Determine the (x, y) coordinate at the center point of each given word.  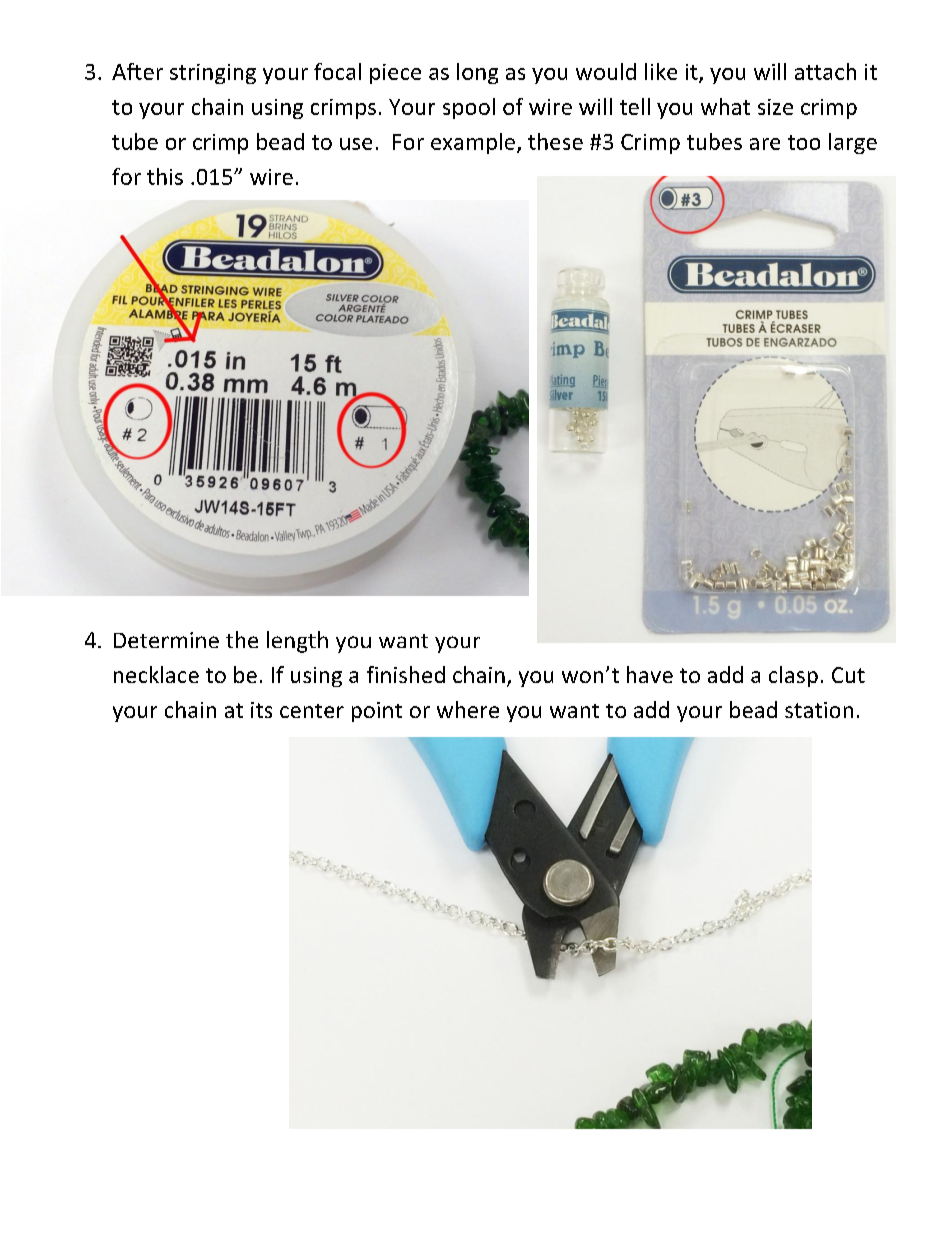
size (775, 107)
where (468, 709)
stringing (213, 74)
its (261, 710)
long (477, 73)
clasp (793, 676)
